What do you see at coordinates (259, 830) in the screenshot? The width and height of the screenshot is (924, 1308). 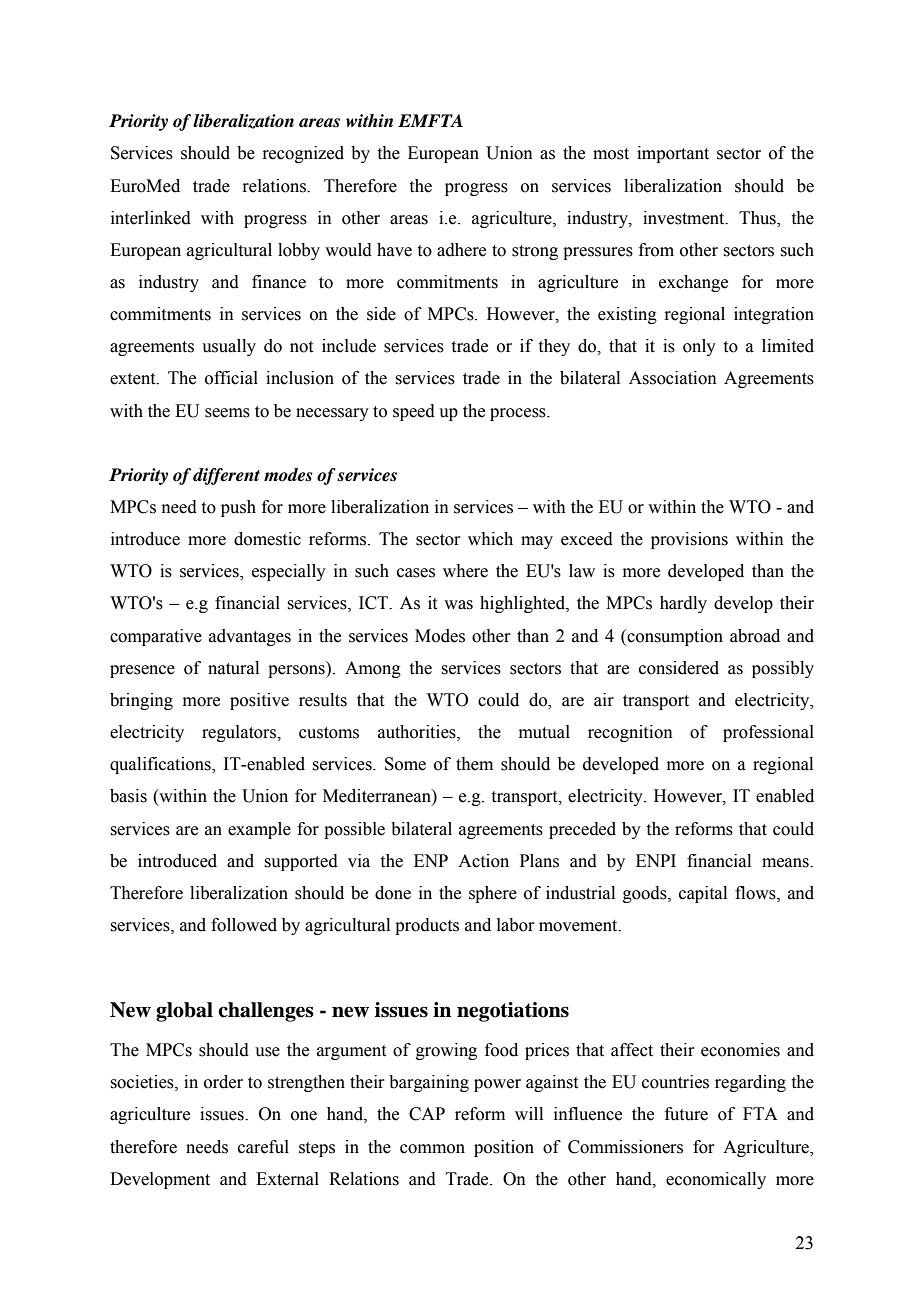 I see `example` at bounding box center [259, 830].
